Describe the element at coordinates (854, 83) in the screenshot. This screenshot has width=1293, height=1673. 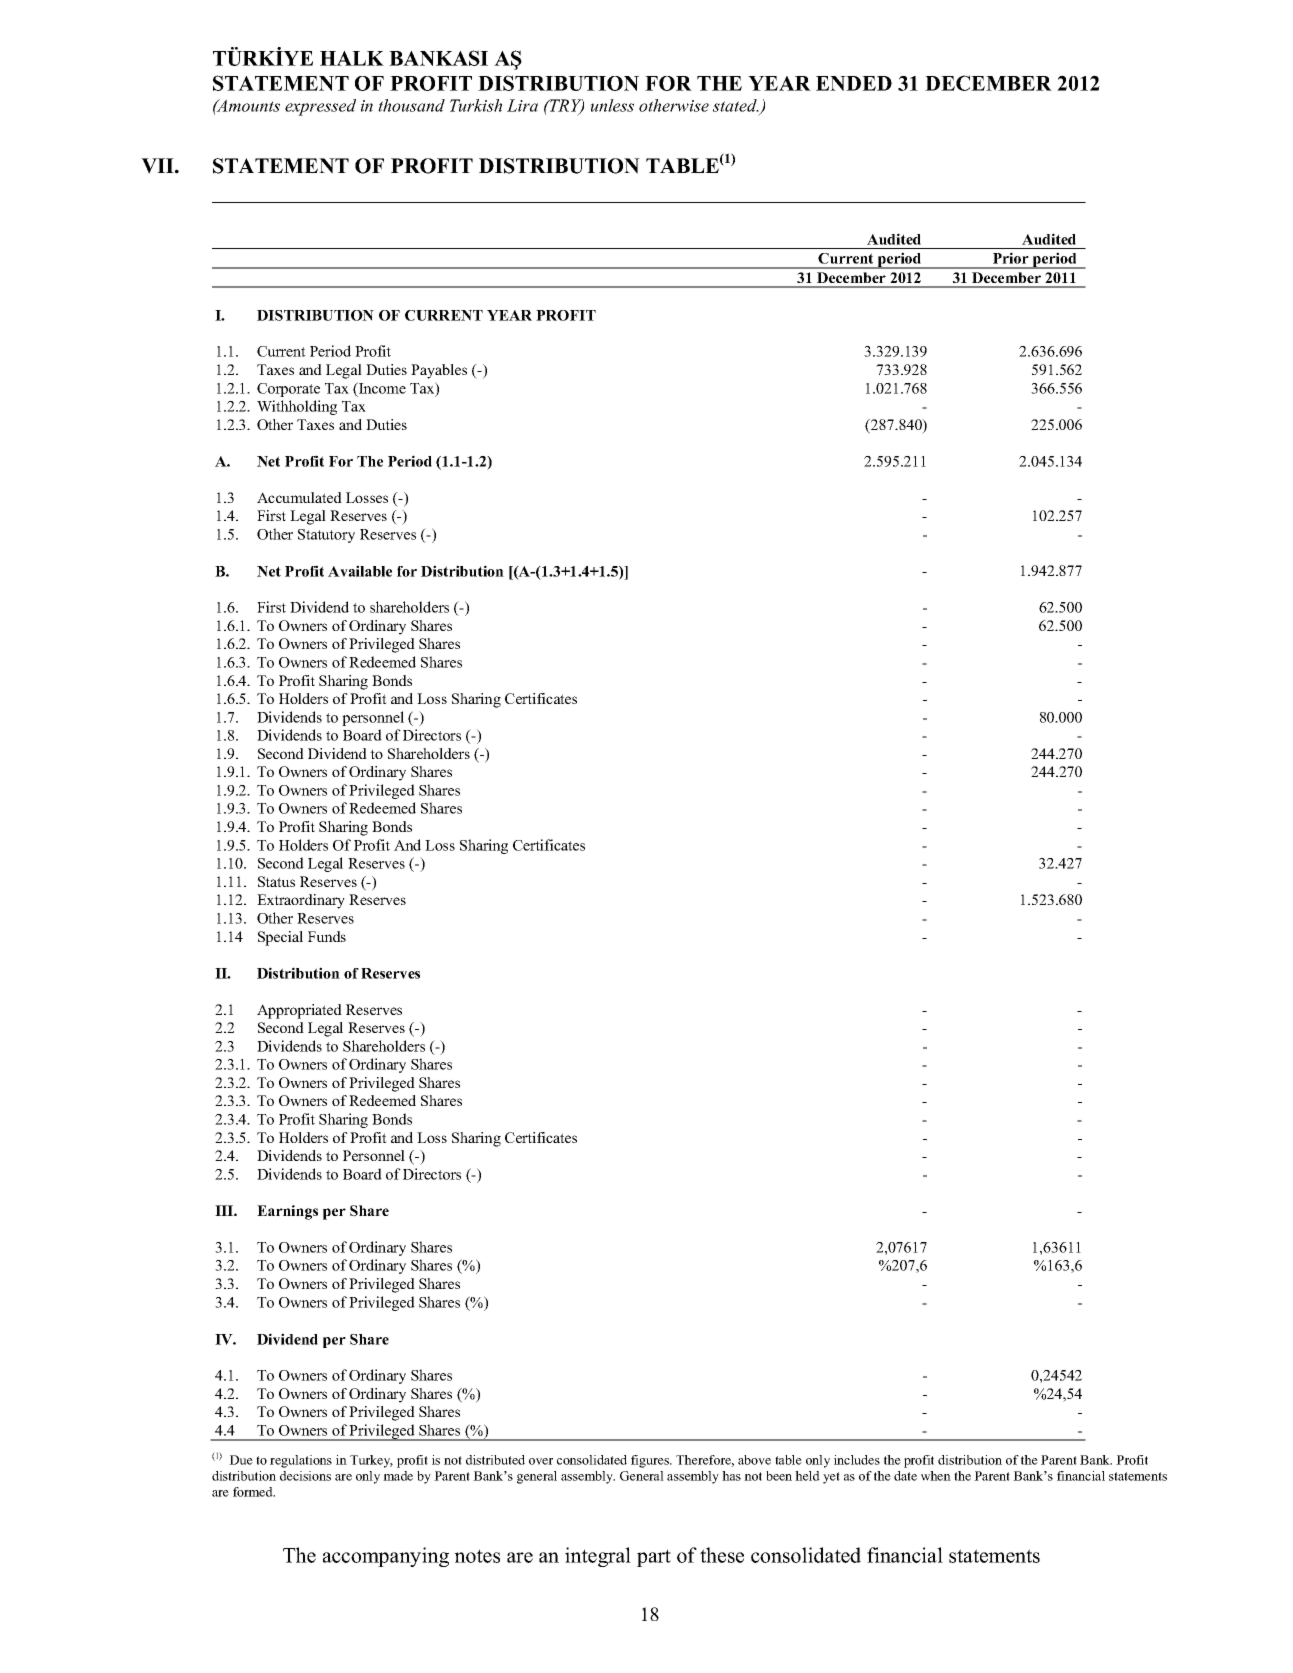
I see `ENDED` at that location.
